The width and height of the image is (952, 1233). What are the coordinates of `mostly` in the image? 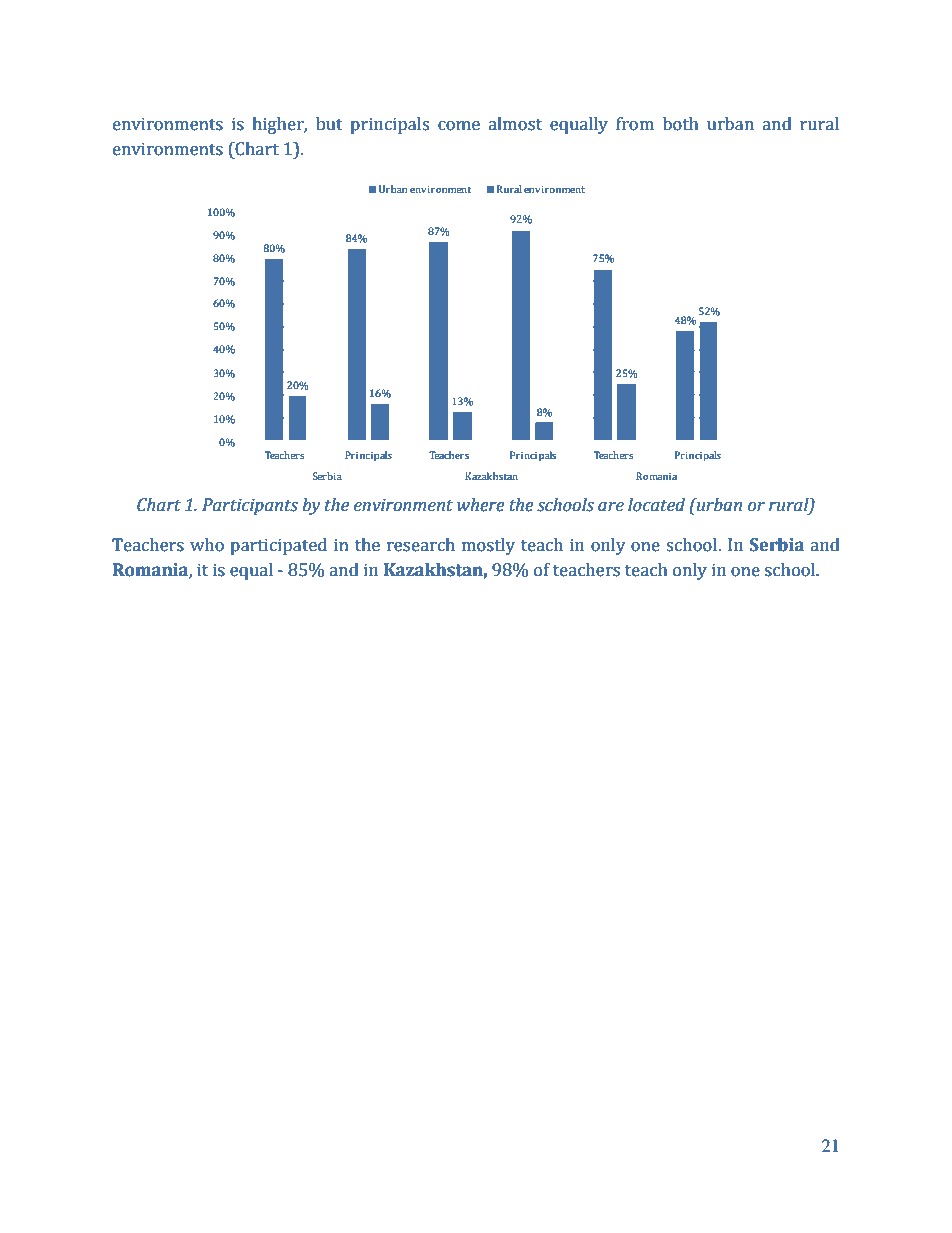 It's located at (488, 546).
